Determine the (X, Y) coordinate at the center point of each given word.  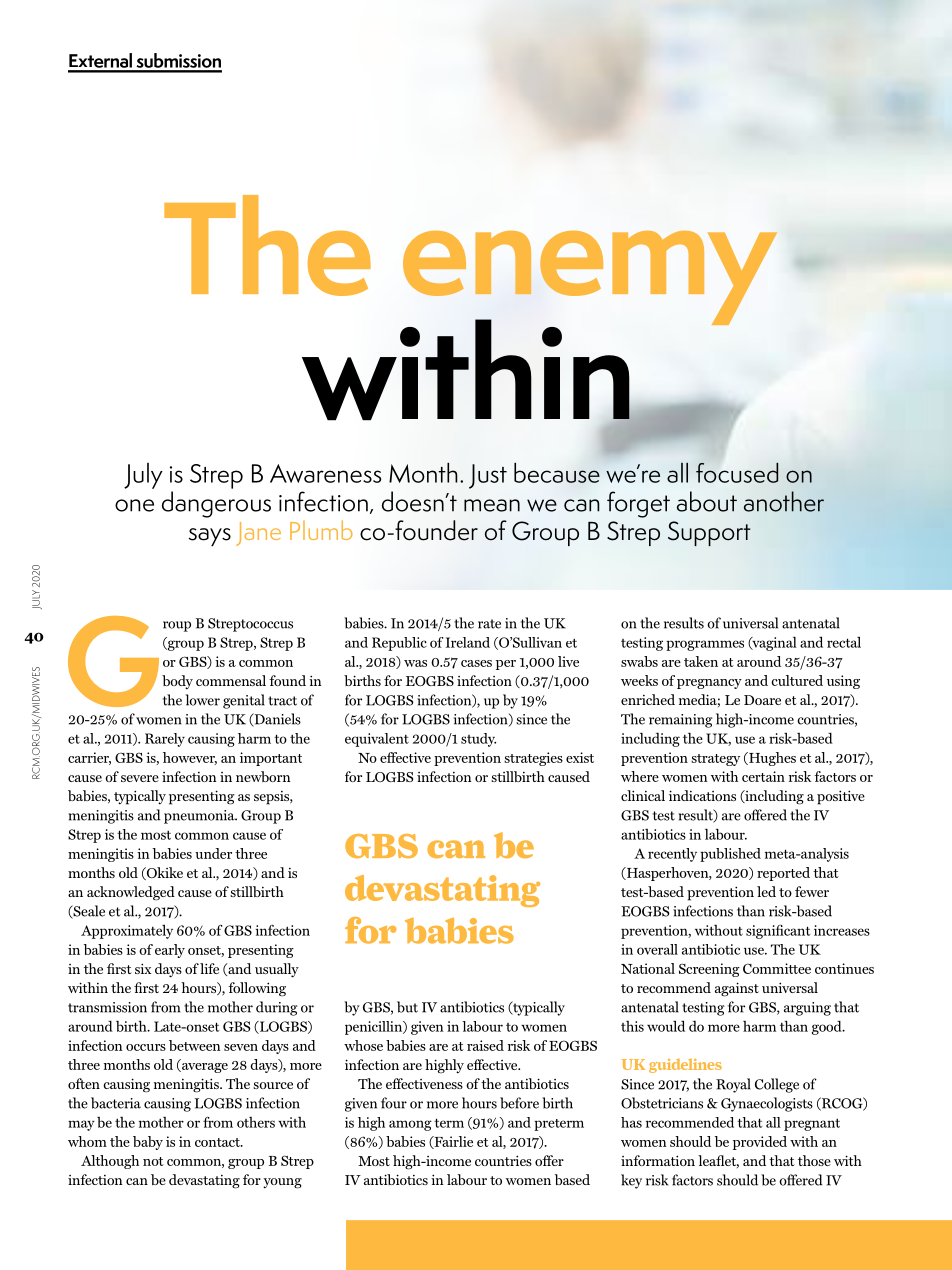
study (478, 740)
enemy (590, 279)
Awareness (325, 473)
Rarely (165, 740)
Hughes (771, 759)
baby (148, 1143)
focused (737, 473)
